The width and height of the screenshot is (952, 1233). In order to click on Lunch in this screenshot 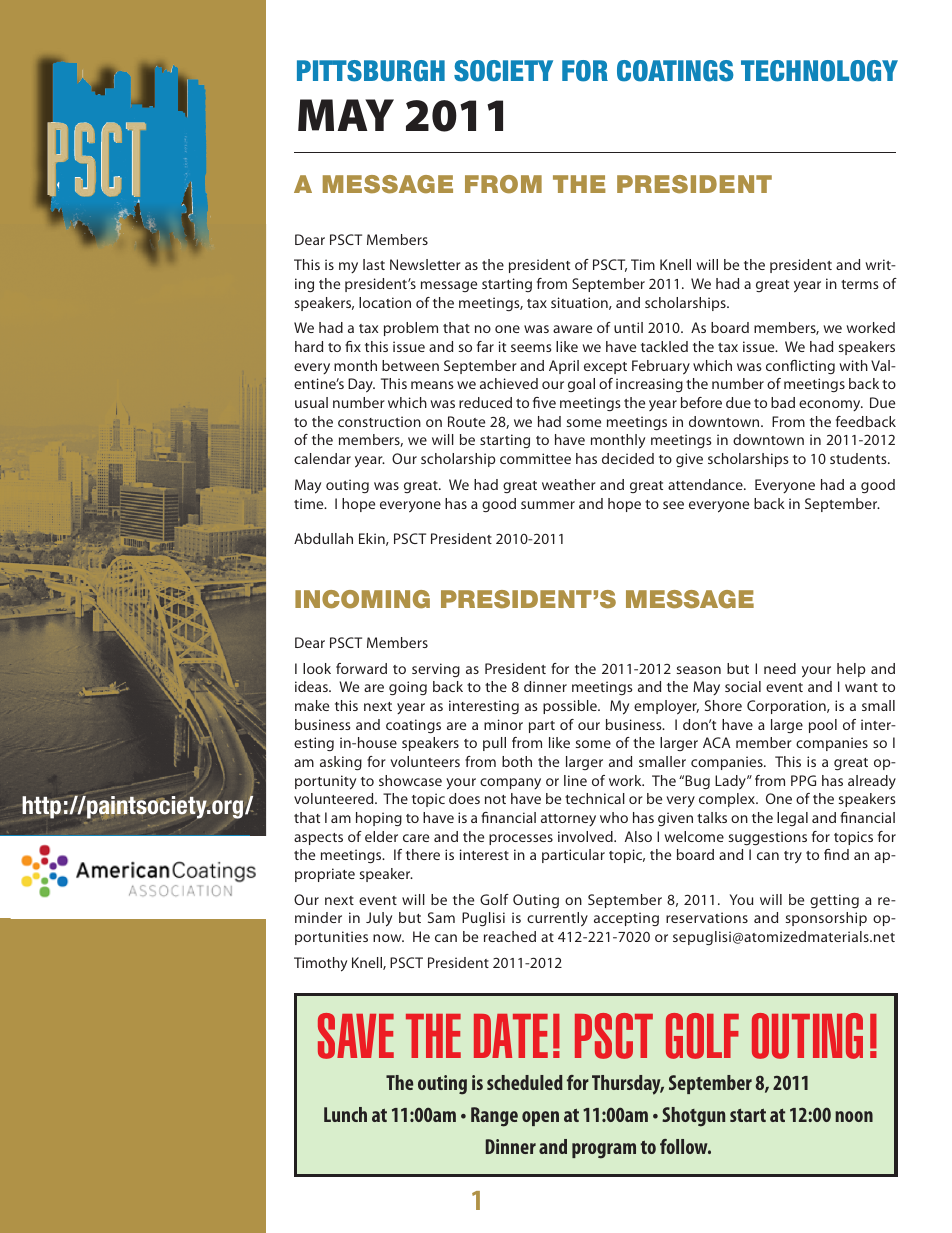, I will do `click(345, 1114)`.
